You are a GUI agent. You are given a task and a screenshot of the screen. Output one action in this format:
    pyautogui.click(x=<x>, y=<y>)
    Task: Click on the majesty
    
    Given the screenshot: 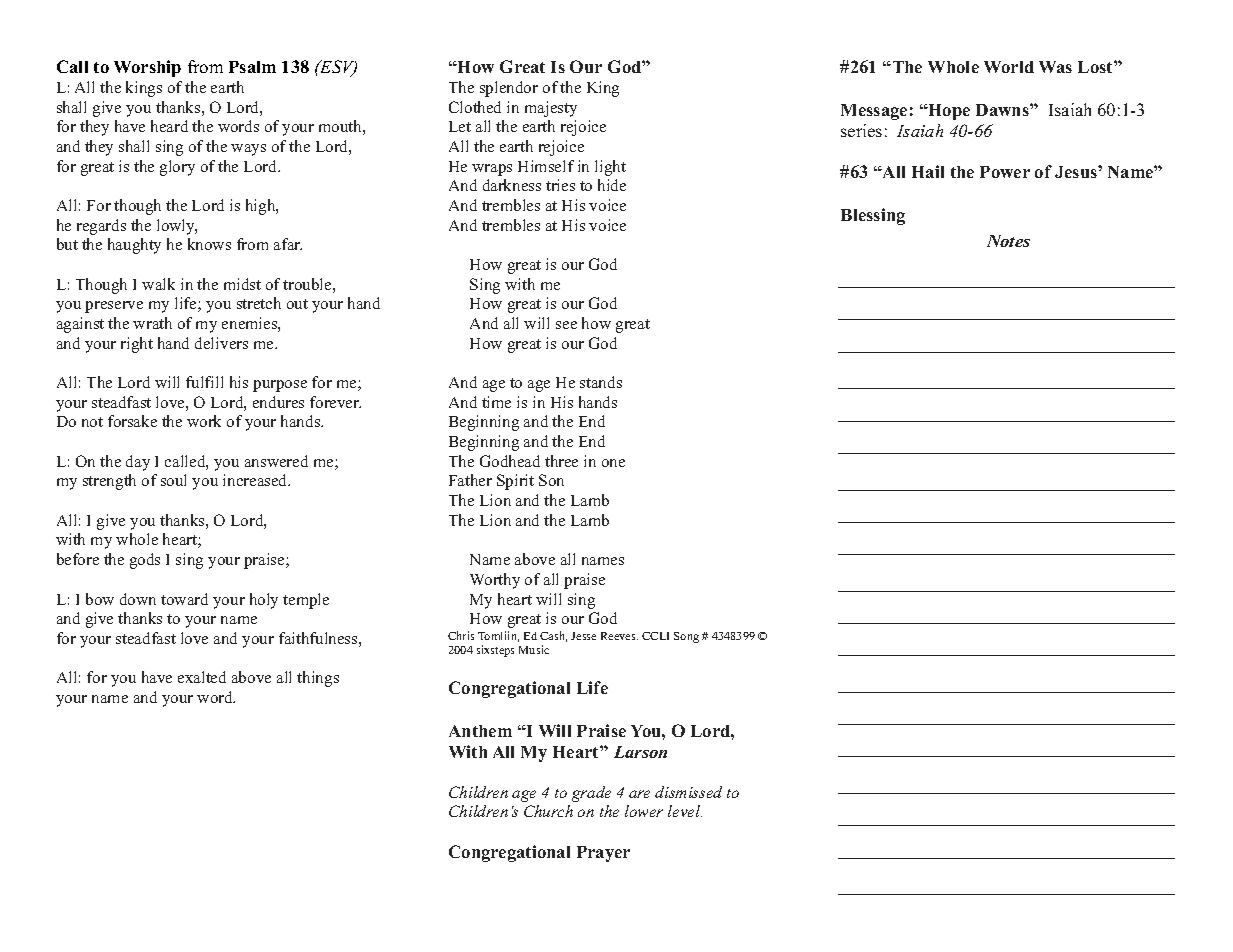 What is the action you would take?
    pyautogui.click(x=551, y=109)
